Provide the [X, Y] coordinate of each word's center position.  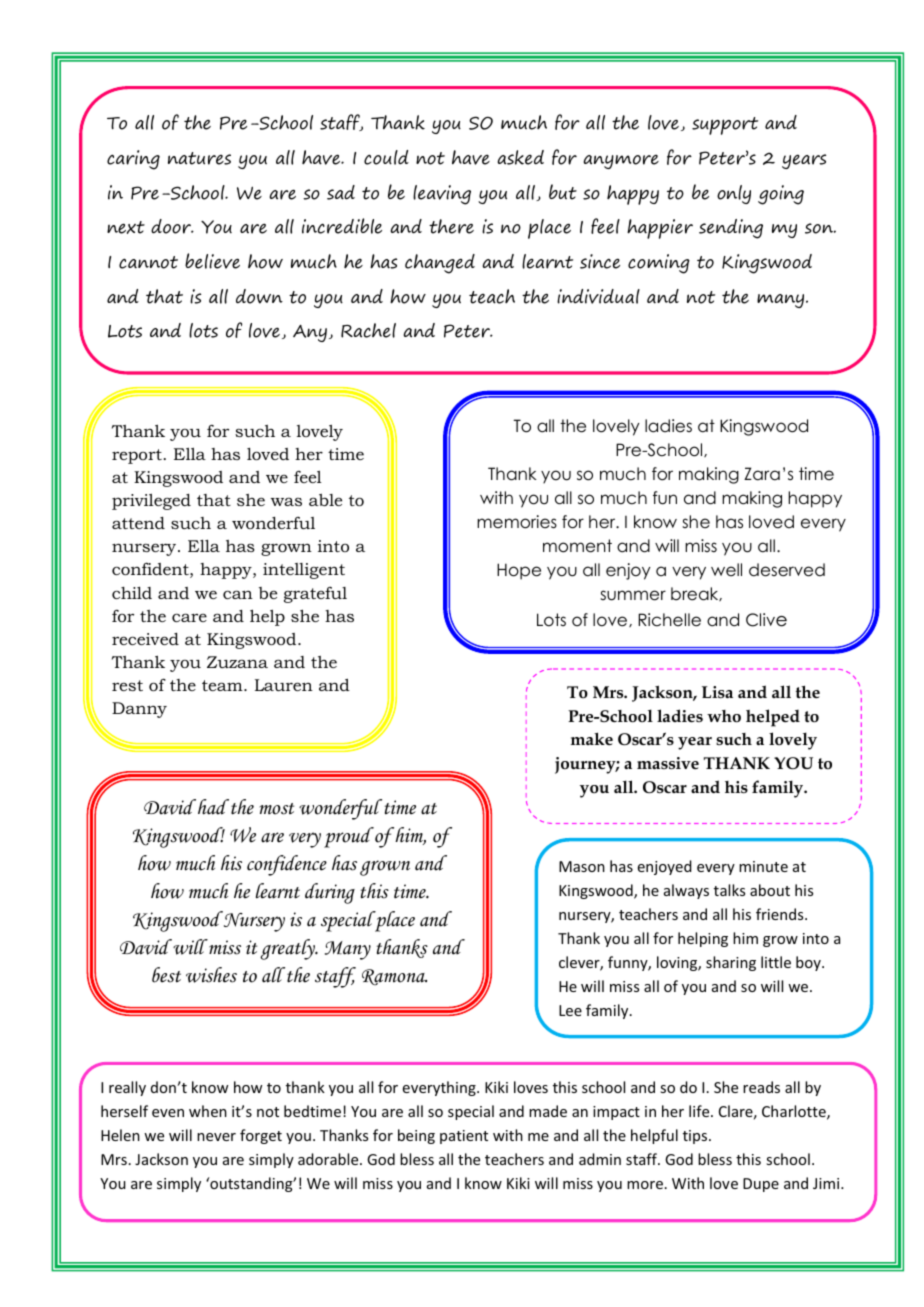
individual [598, 296]
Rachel [368, 330]
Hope [519, 571]
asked [520, 157]
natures [199, 158]
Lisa [717, 692]
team [223, 685]
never [216, 1137]
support [725, 126]
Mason [582, 866]
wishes [211, 975]
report [138, 456]
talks [729, 890]
